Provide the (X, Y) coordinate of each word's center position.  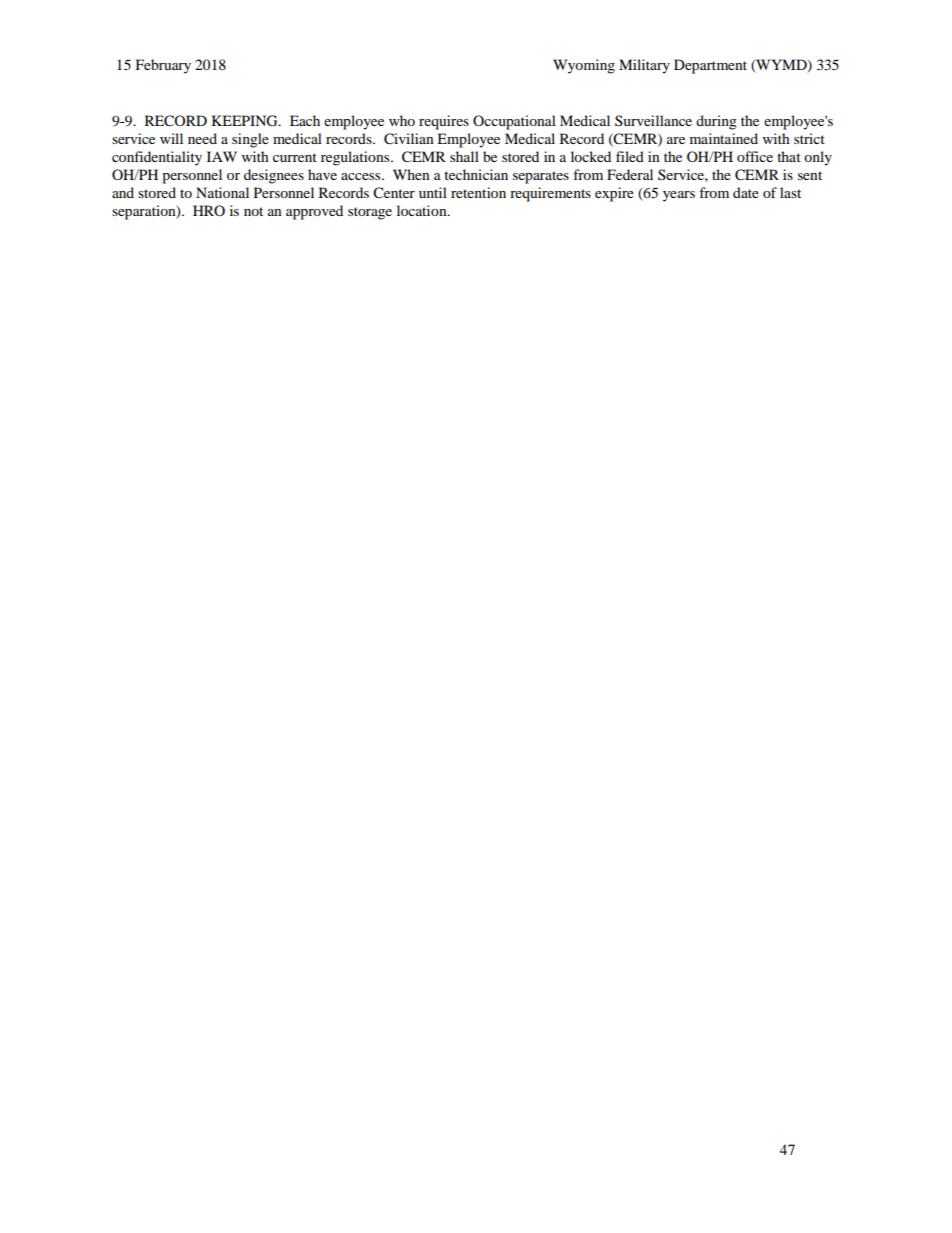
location (423, 210)
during (716, 122)
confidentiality (157, 158)
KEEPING (246, 121)
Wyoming (584, 66)
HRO (209, 210)
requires (444, 122)
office (755, 156)
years (679, 196)
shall (464, 156)
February (163, 66)
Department (710, 66)
